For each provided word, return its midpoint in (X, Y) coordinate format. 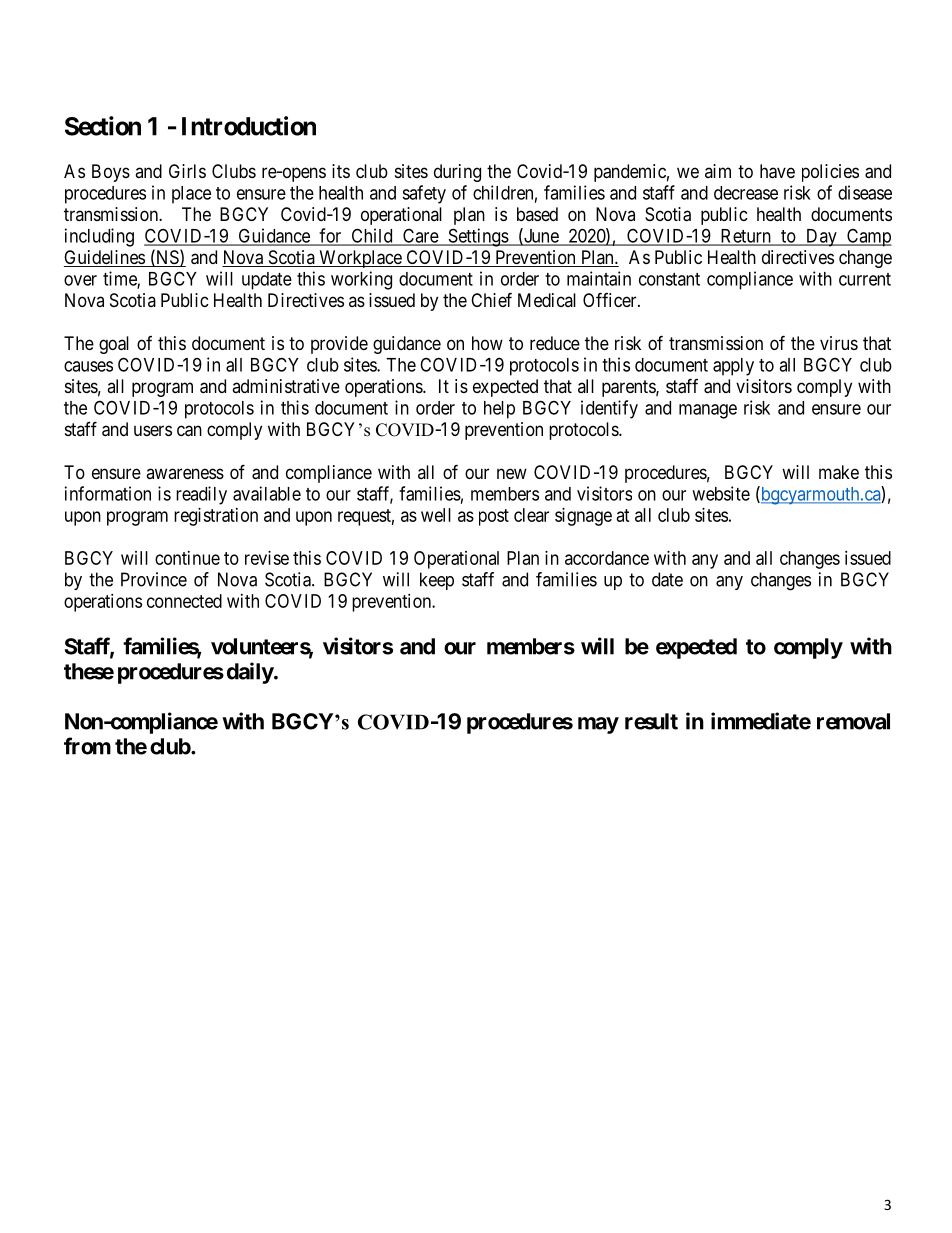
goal (114, 345)
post (494, 517)
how (487, 343)
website (721, 493)
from (87, 746)
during (457, 173)
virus (839, 343)
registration (216, 517)
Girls (187, 171)
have (777, 171)
